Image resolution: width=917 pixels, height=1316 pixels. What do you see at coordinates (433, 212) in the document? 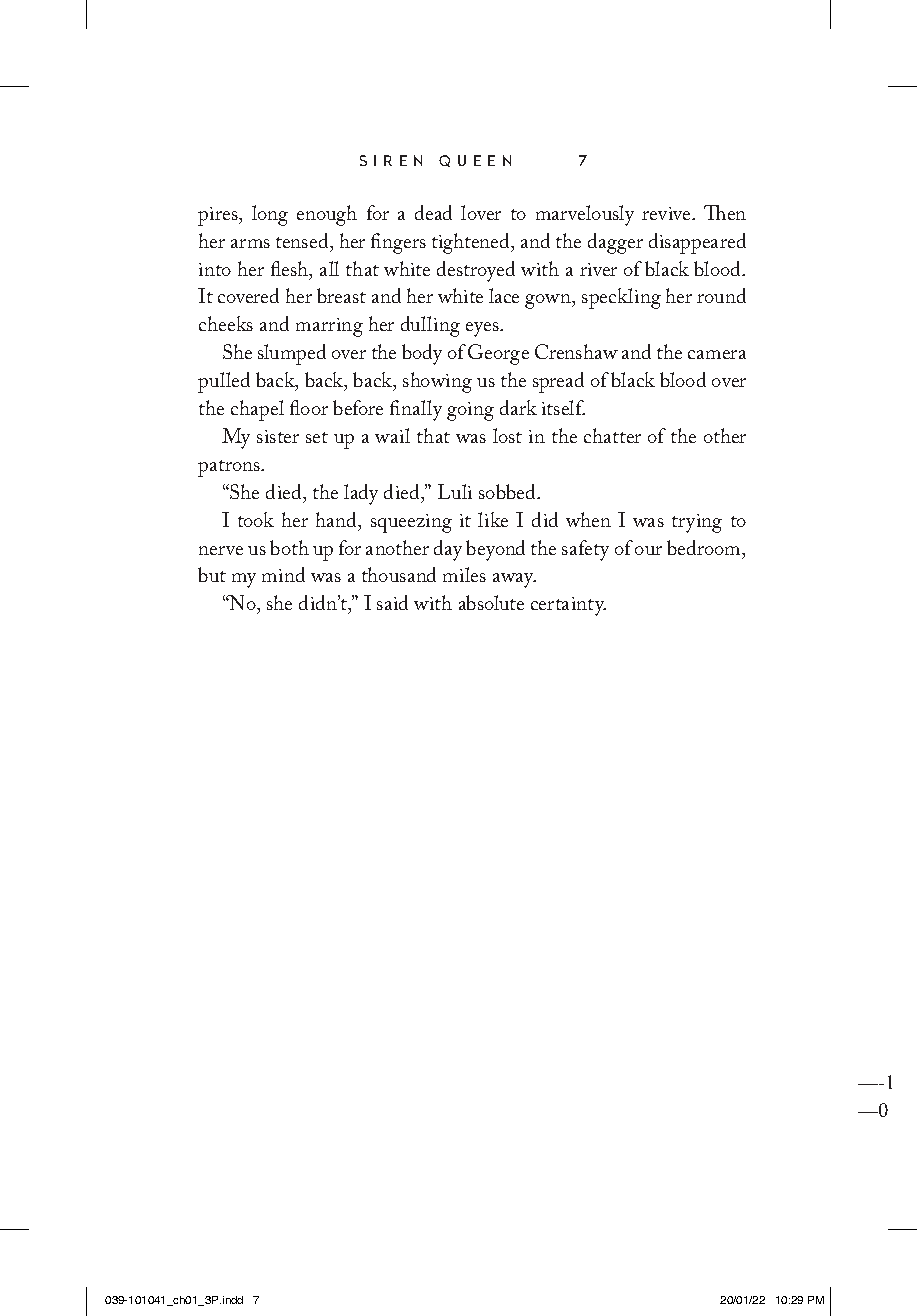
I see `dead` at bounding box center [433, 212].
